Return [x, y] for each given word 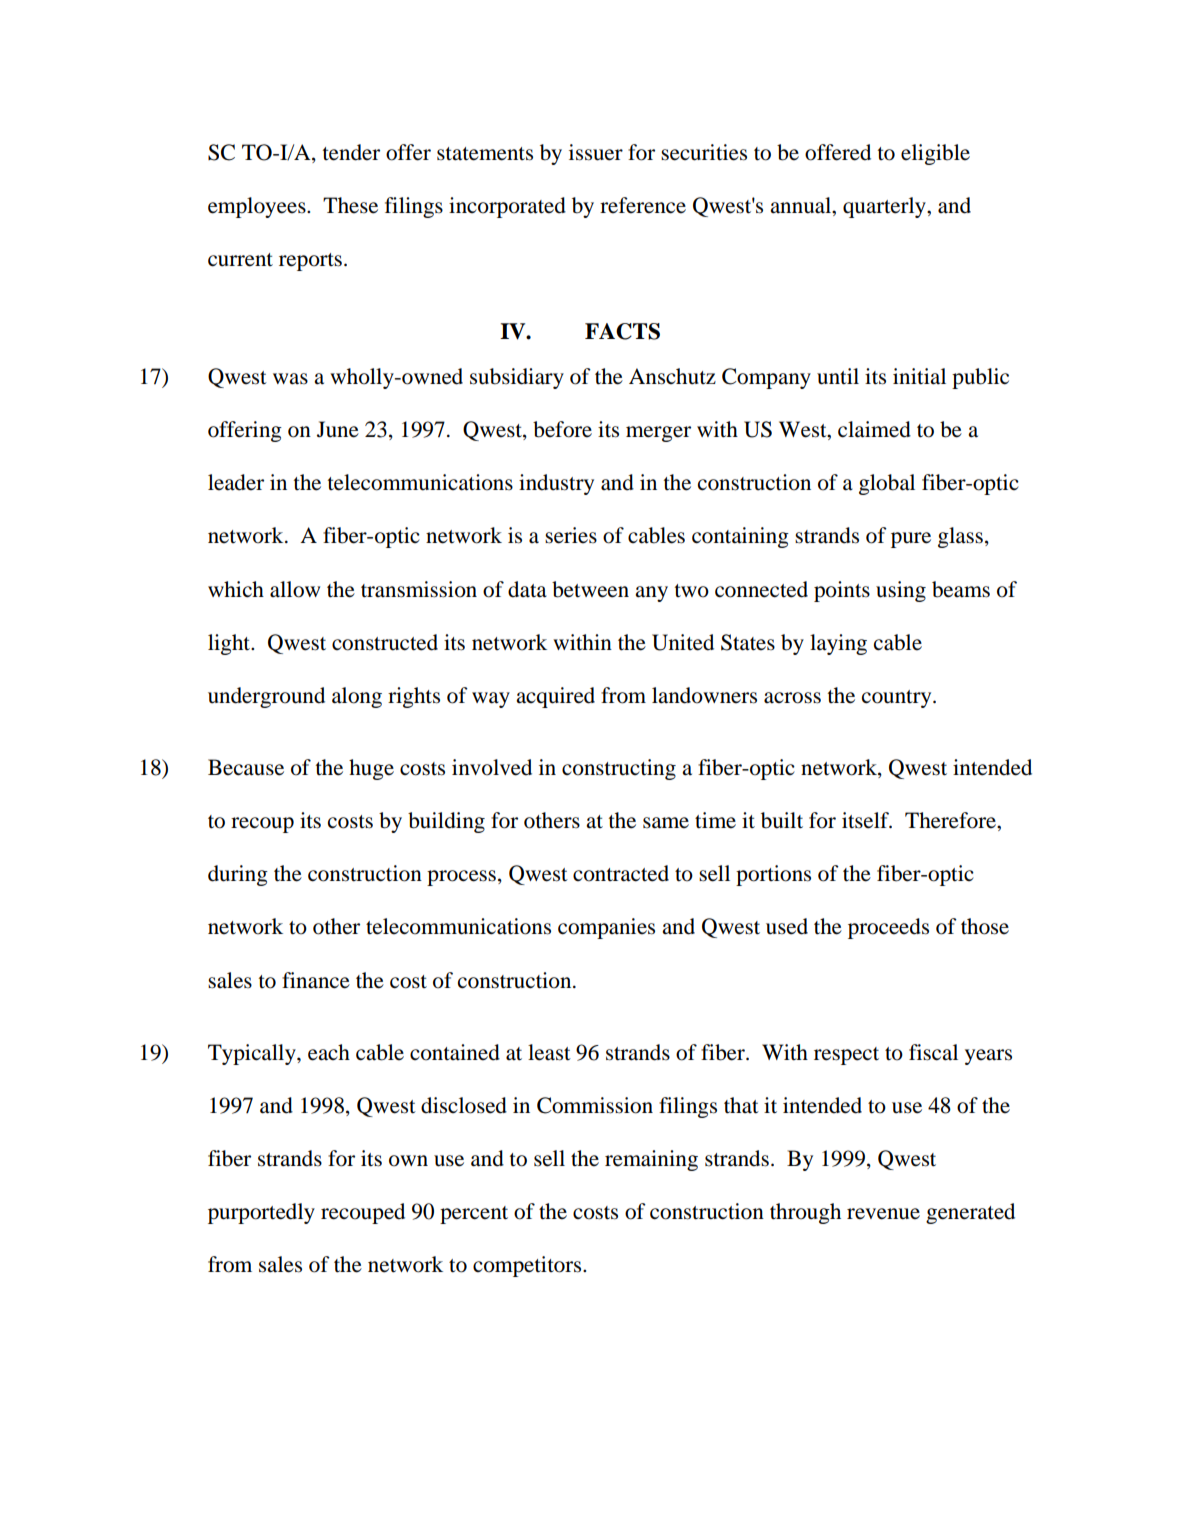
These [350, 205]
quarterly [885, 207]
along [357, 697]
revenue [883, 1214]
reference [643, 205]
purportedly [261, 1213]
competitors [528, 1266]
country [898, 699]
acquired [555, 697]
